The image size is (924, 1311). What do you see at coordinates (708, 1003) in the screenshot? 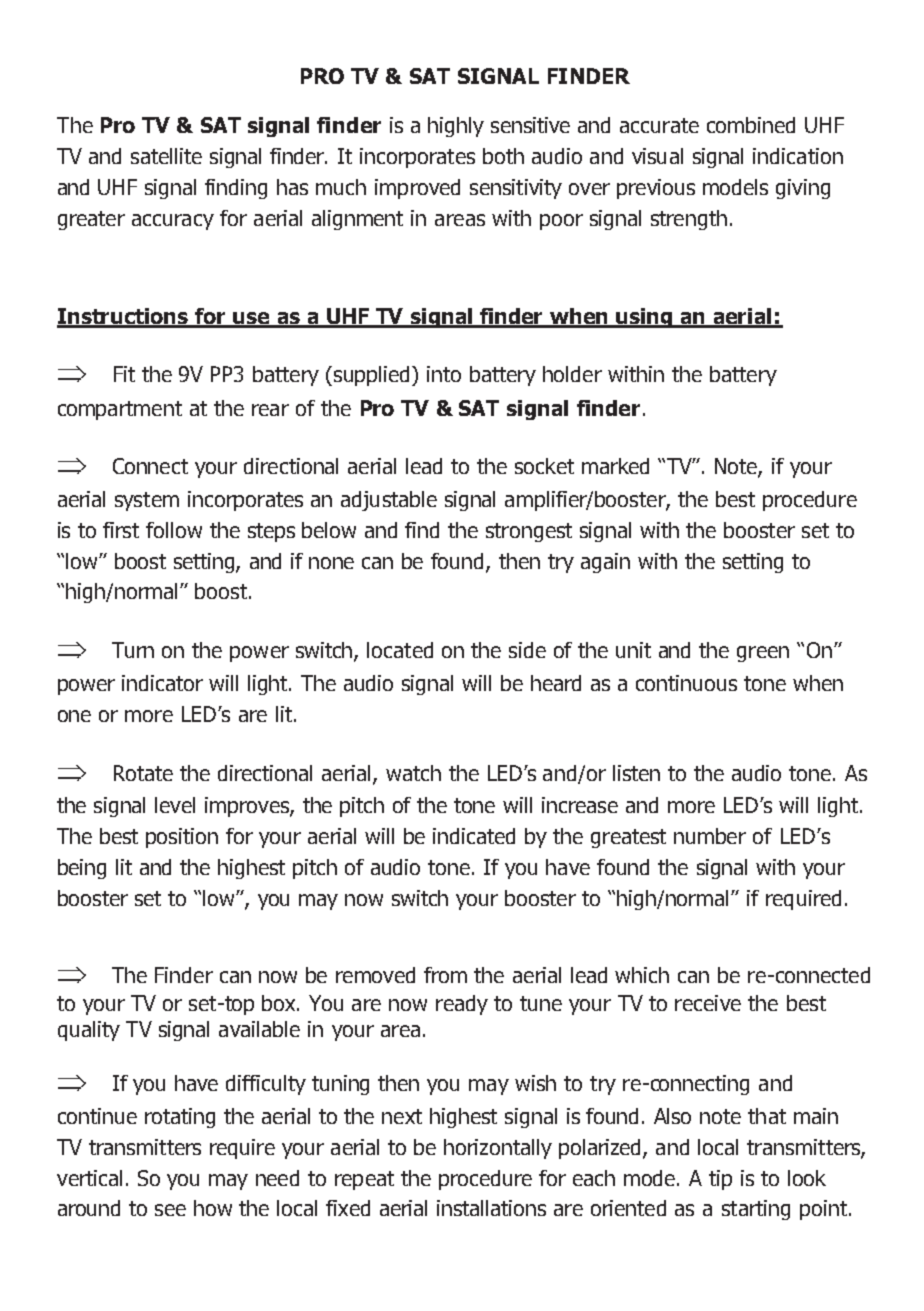
I see `receive` at bounding box center [708, 1003].
